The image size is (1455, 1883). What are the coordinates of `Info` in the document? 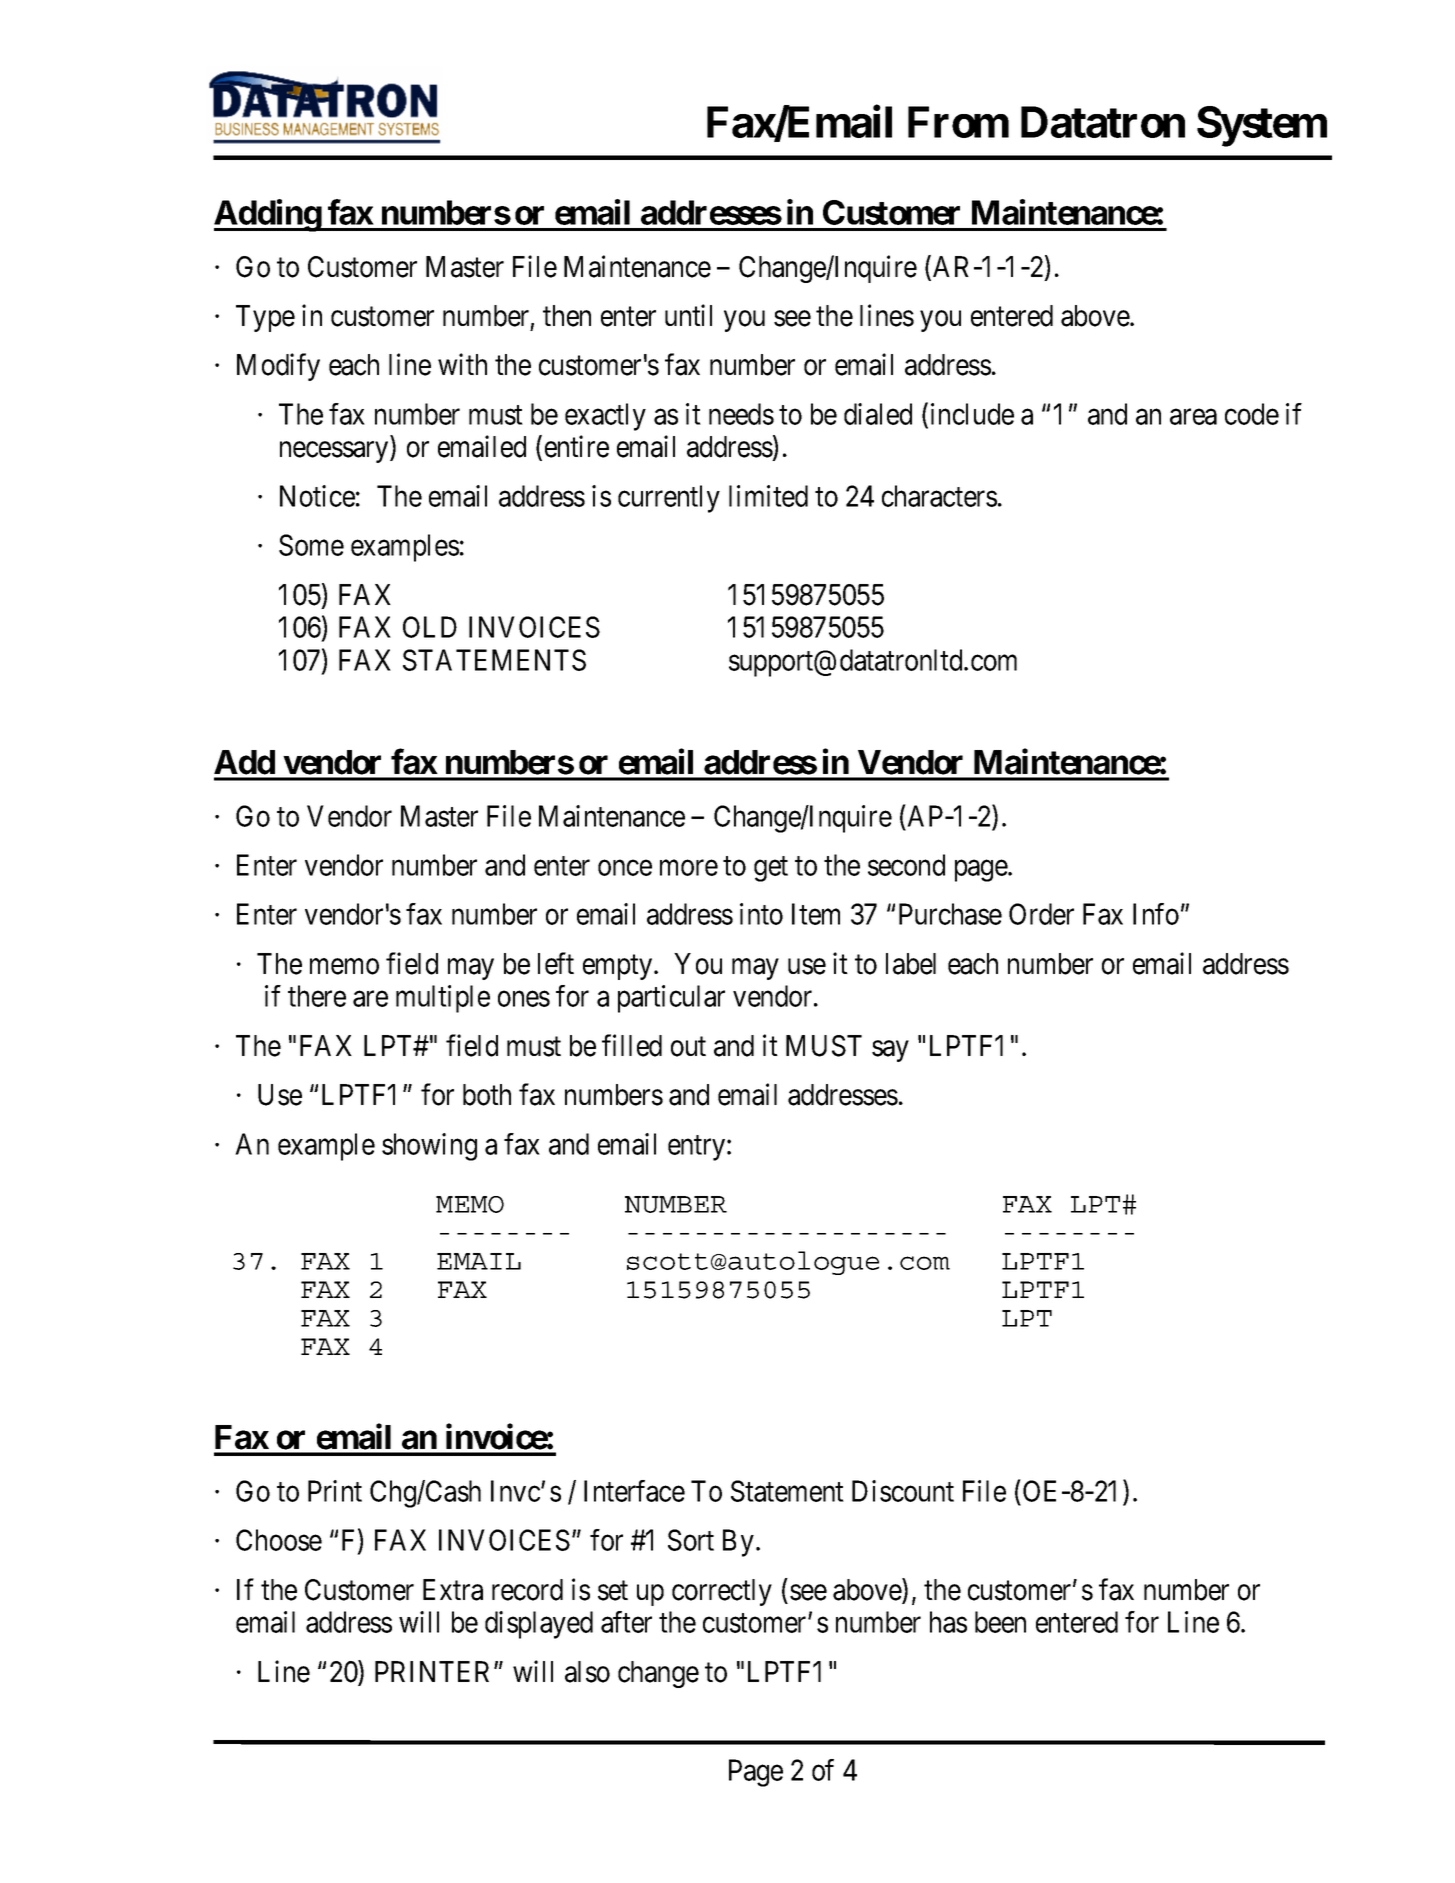 It's located at (1156, 914).
